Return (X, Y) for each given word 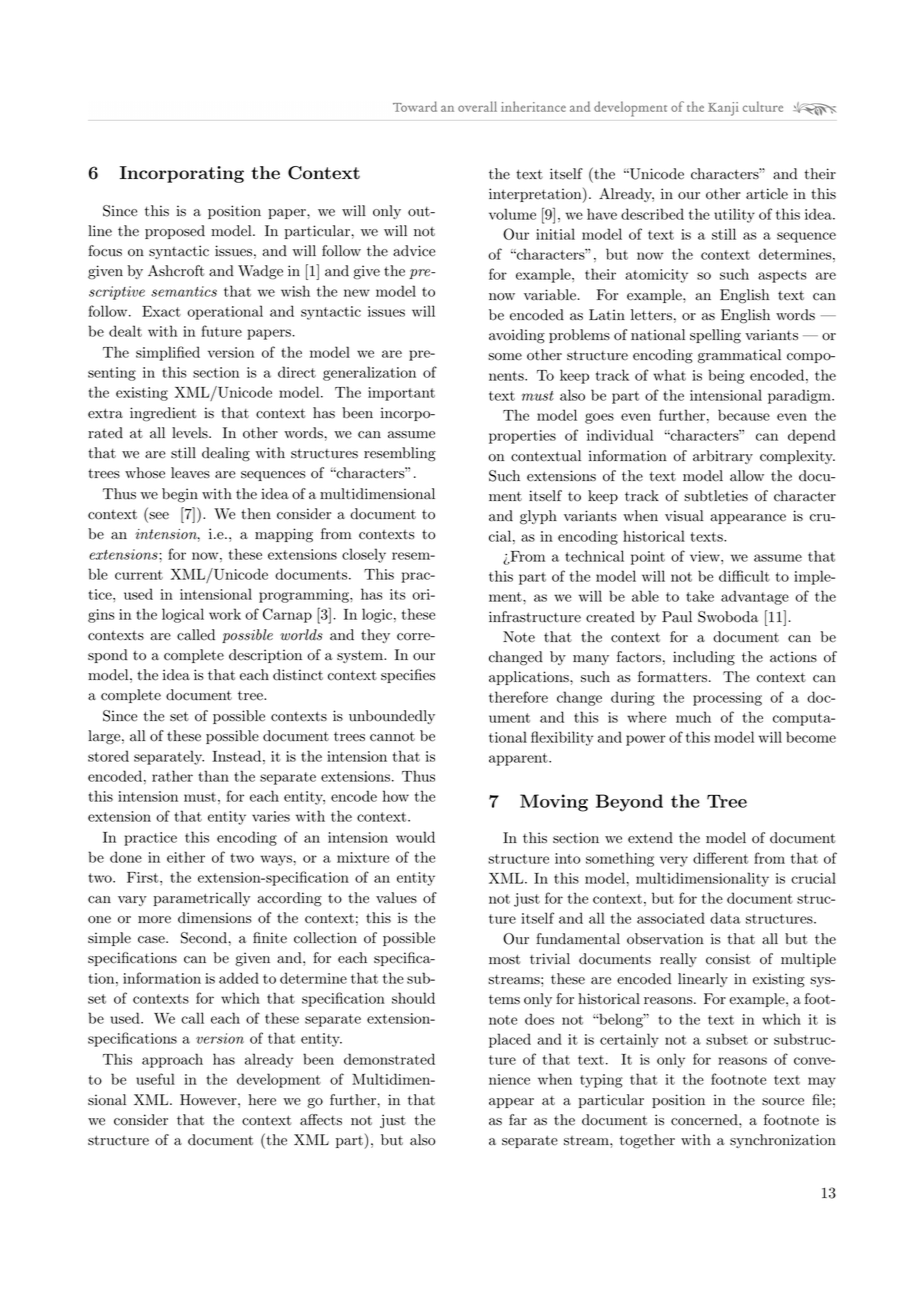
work (225, 614)
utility (734, 215)
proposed (175, 232)
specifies (408, 676)
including (704, 658)
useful (155, 1079)
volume (512, 214)
